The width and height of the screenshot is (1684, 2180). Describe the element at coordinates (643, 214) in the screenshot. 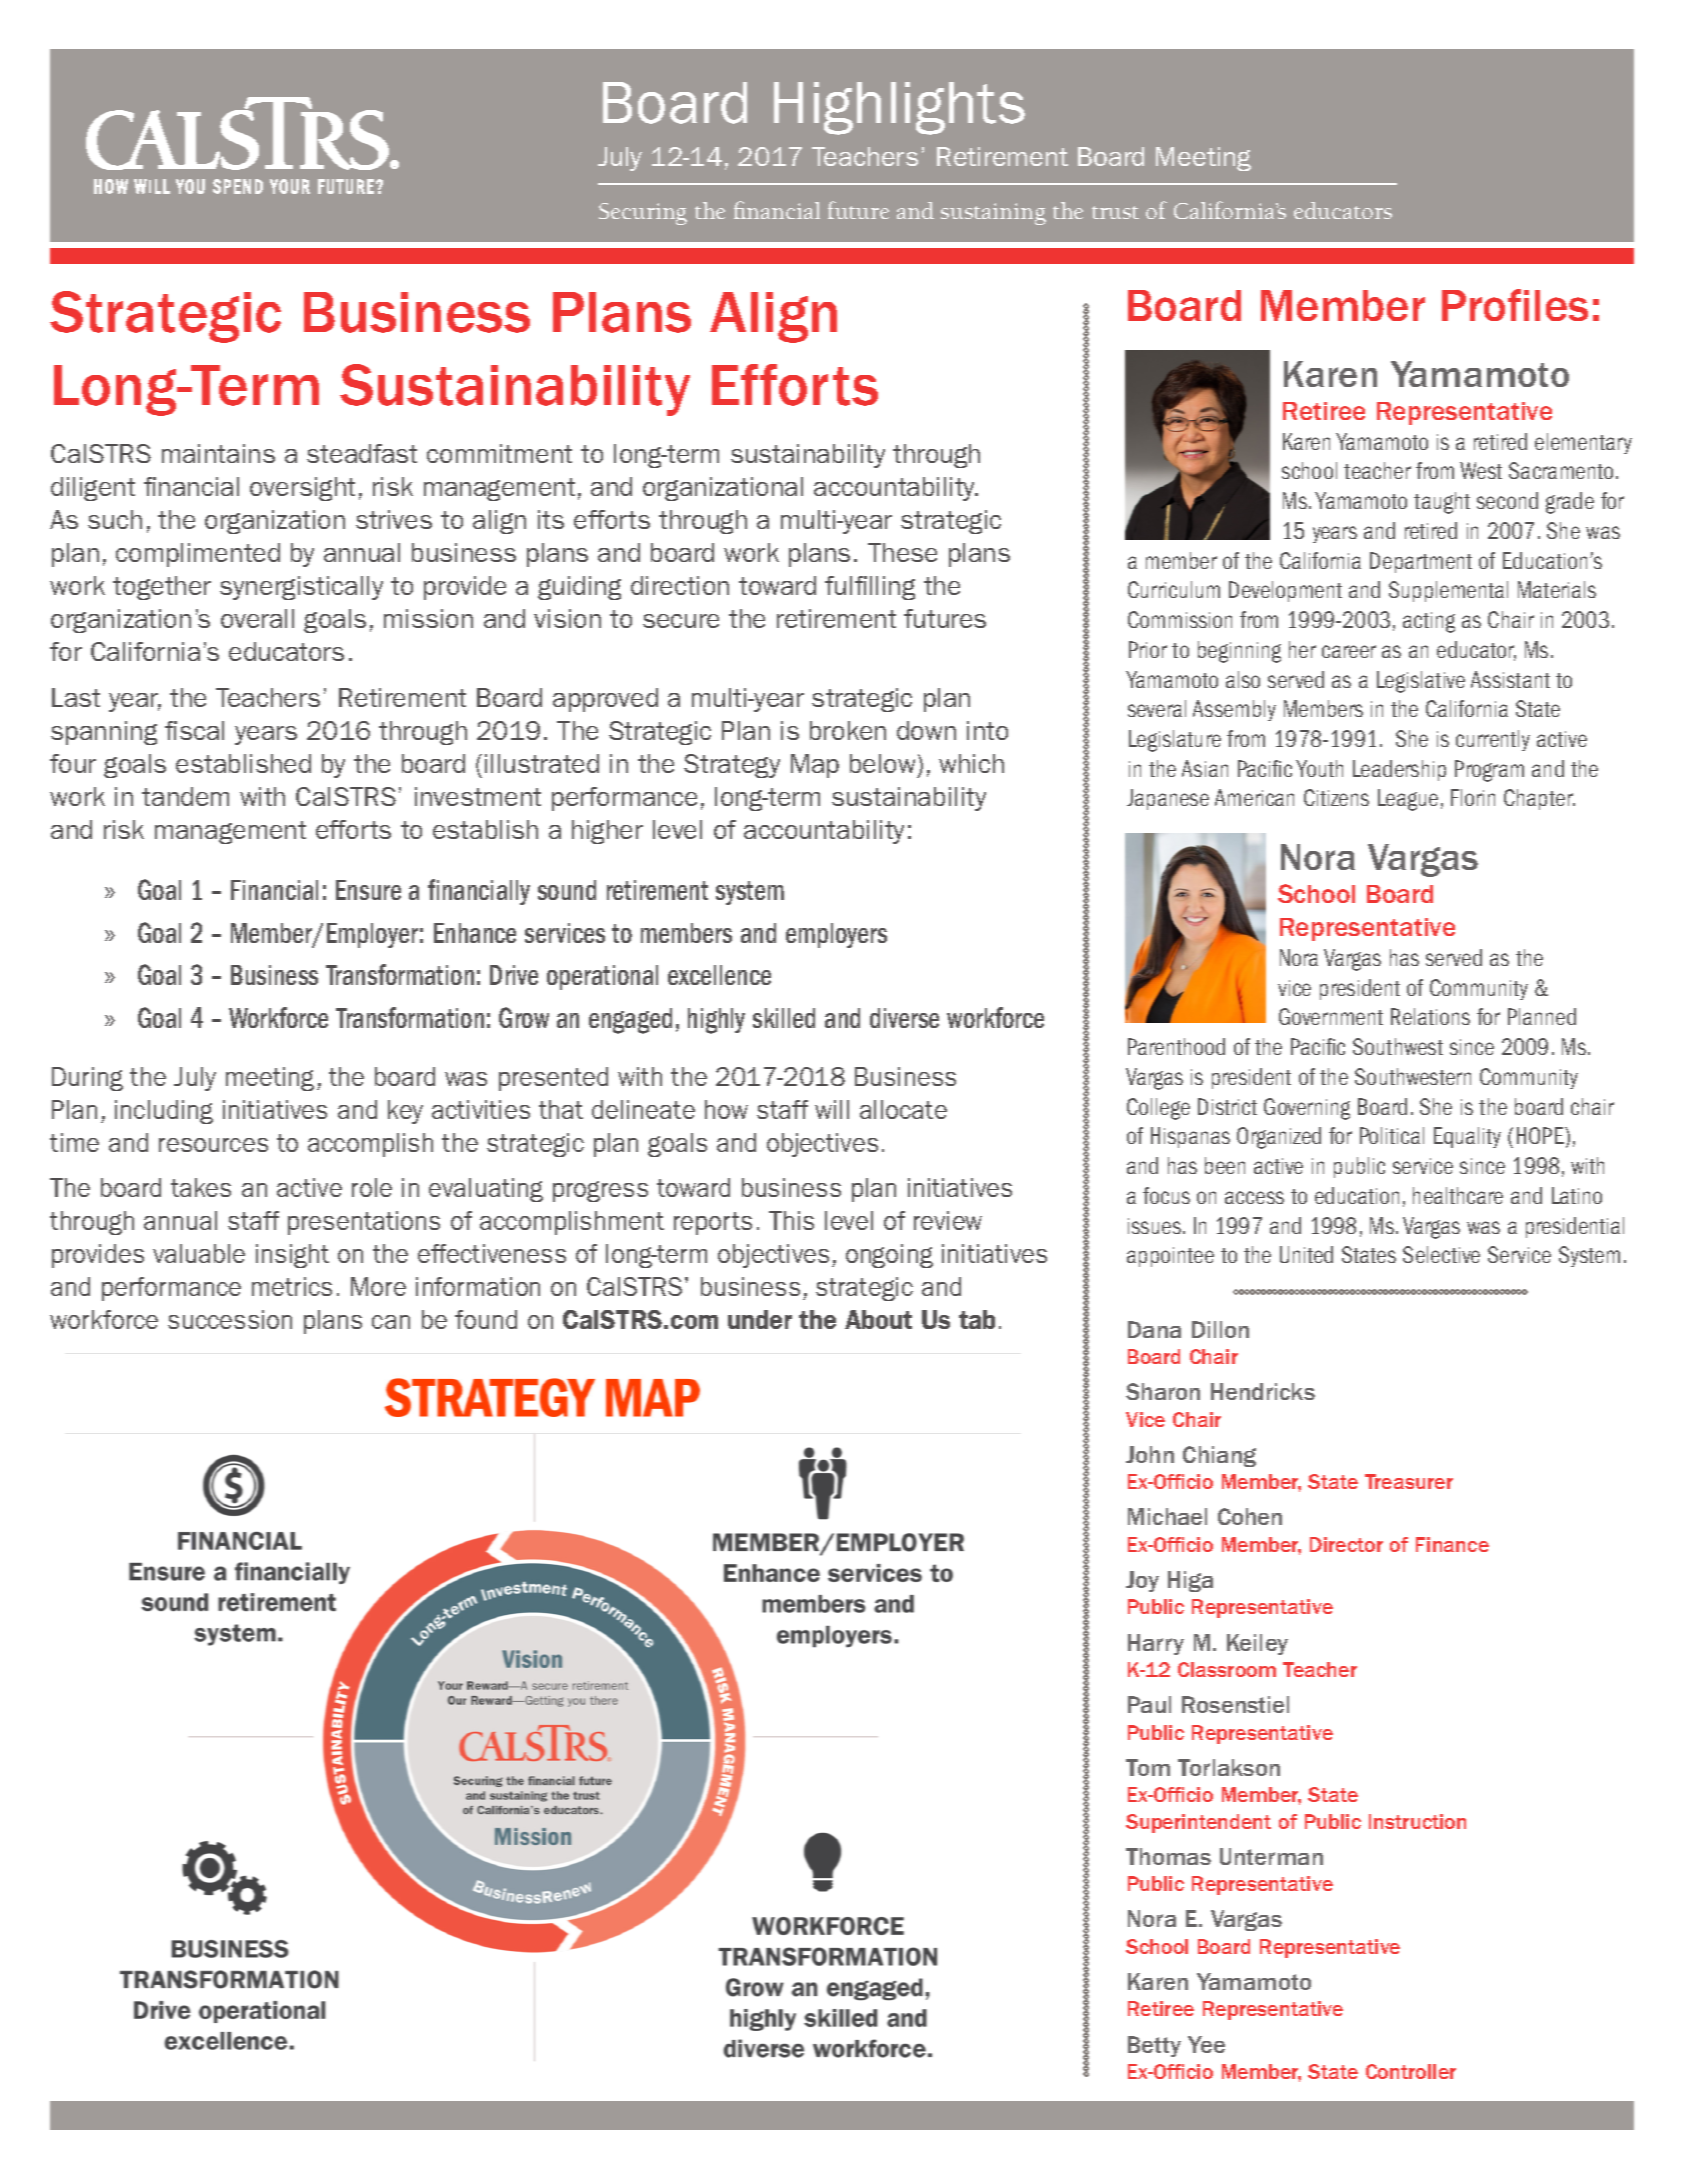

I see `Securing` at that location.
